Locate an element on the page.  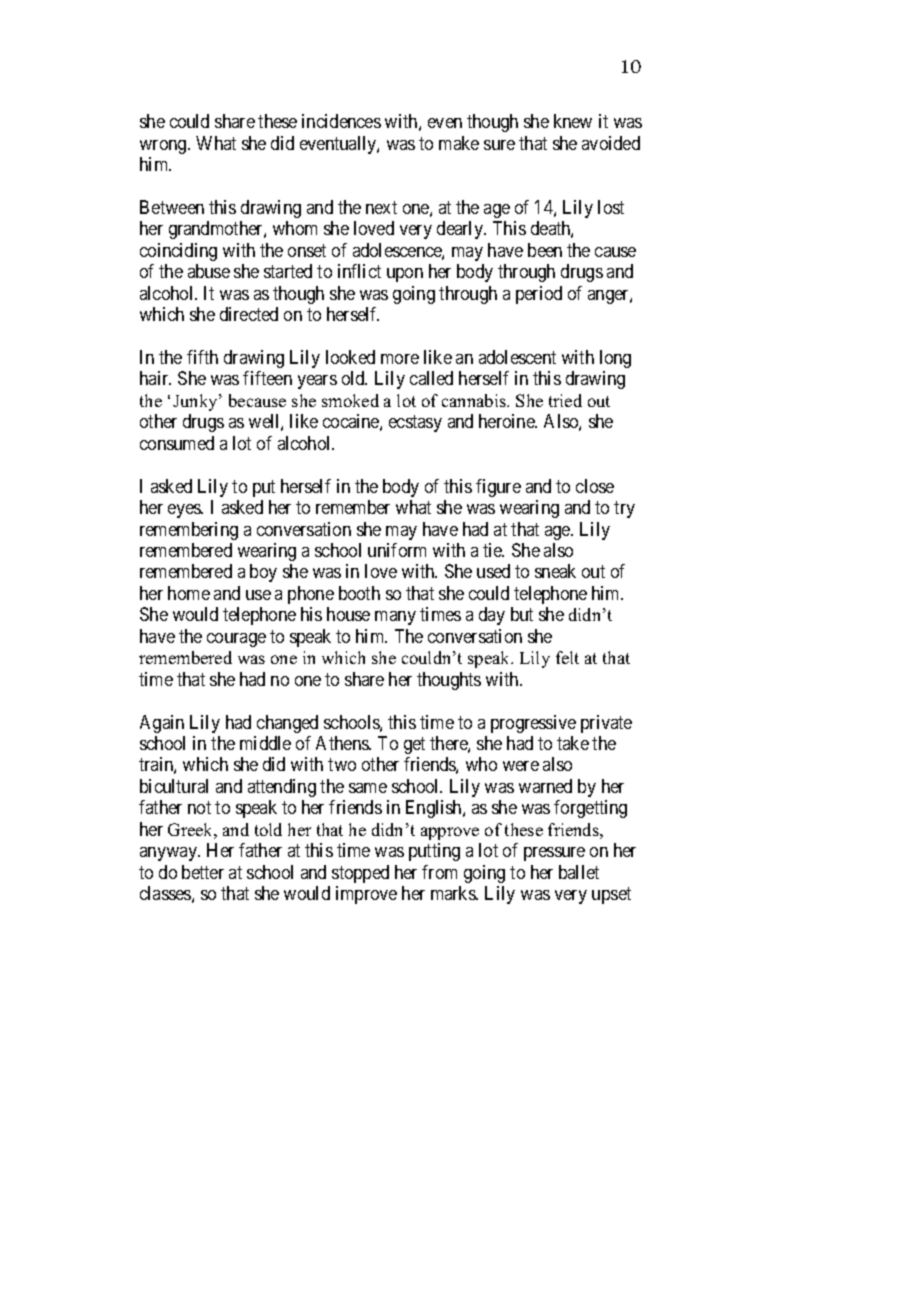
wrong is located at coordinates (164, 147).
